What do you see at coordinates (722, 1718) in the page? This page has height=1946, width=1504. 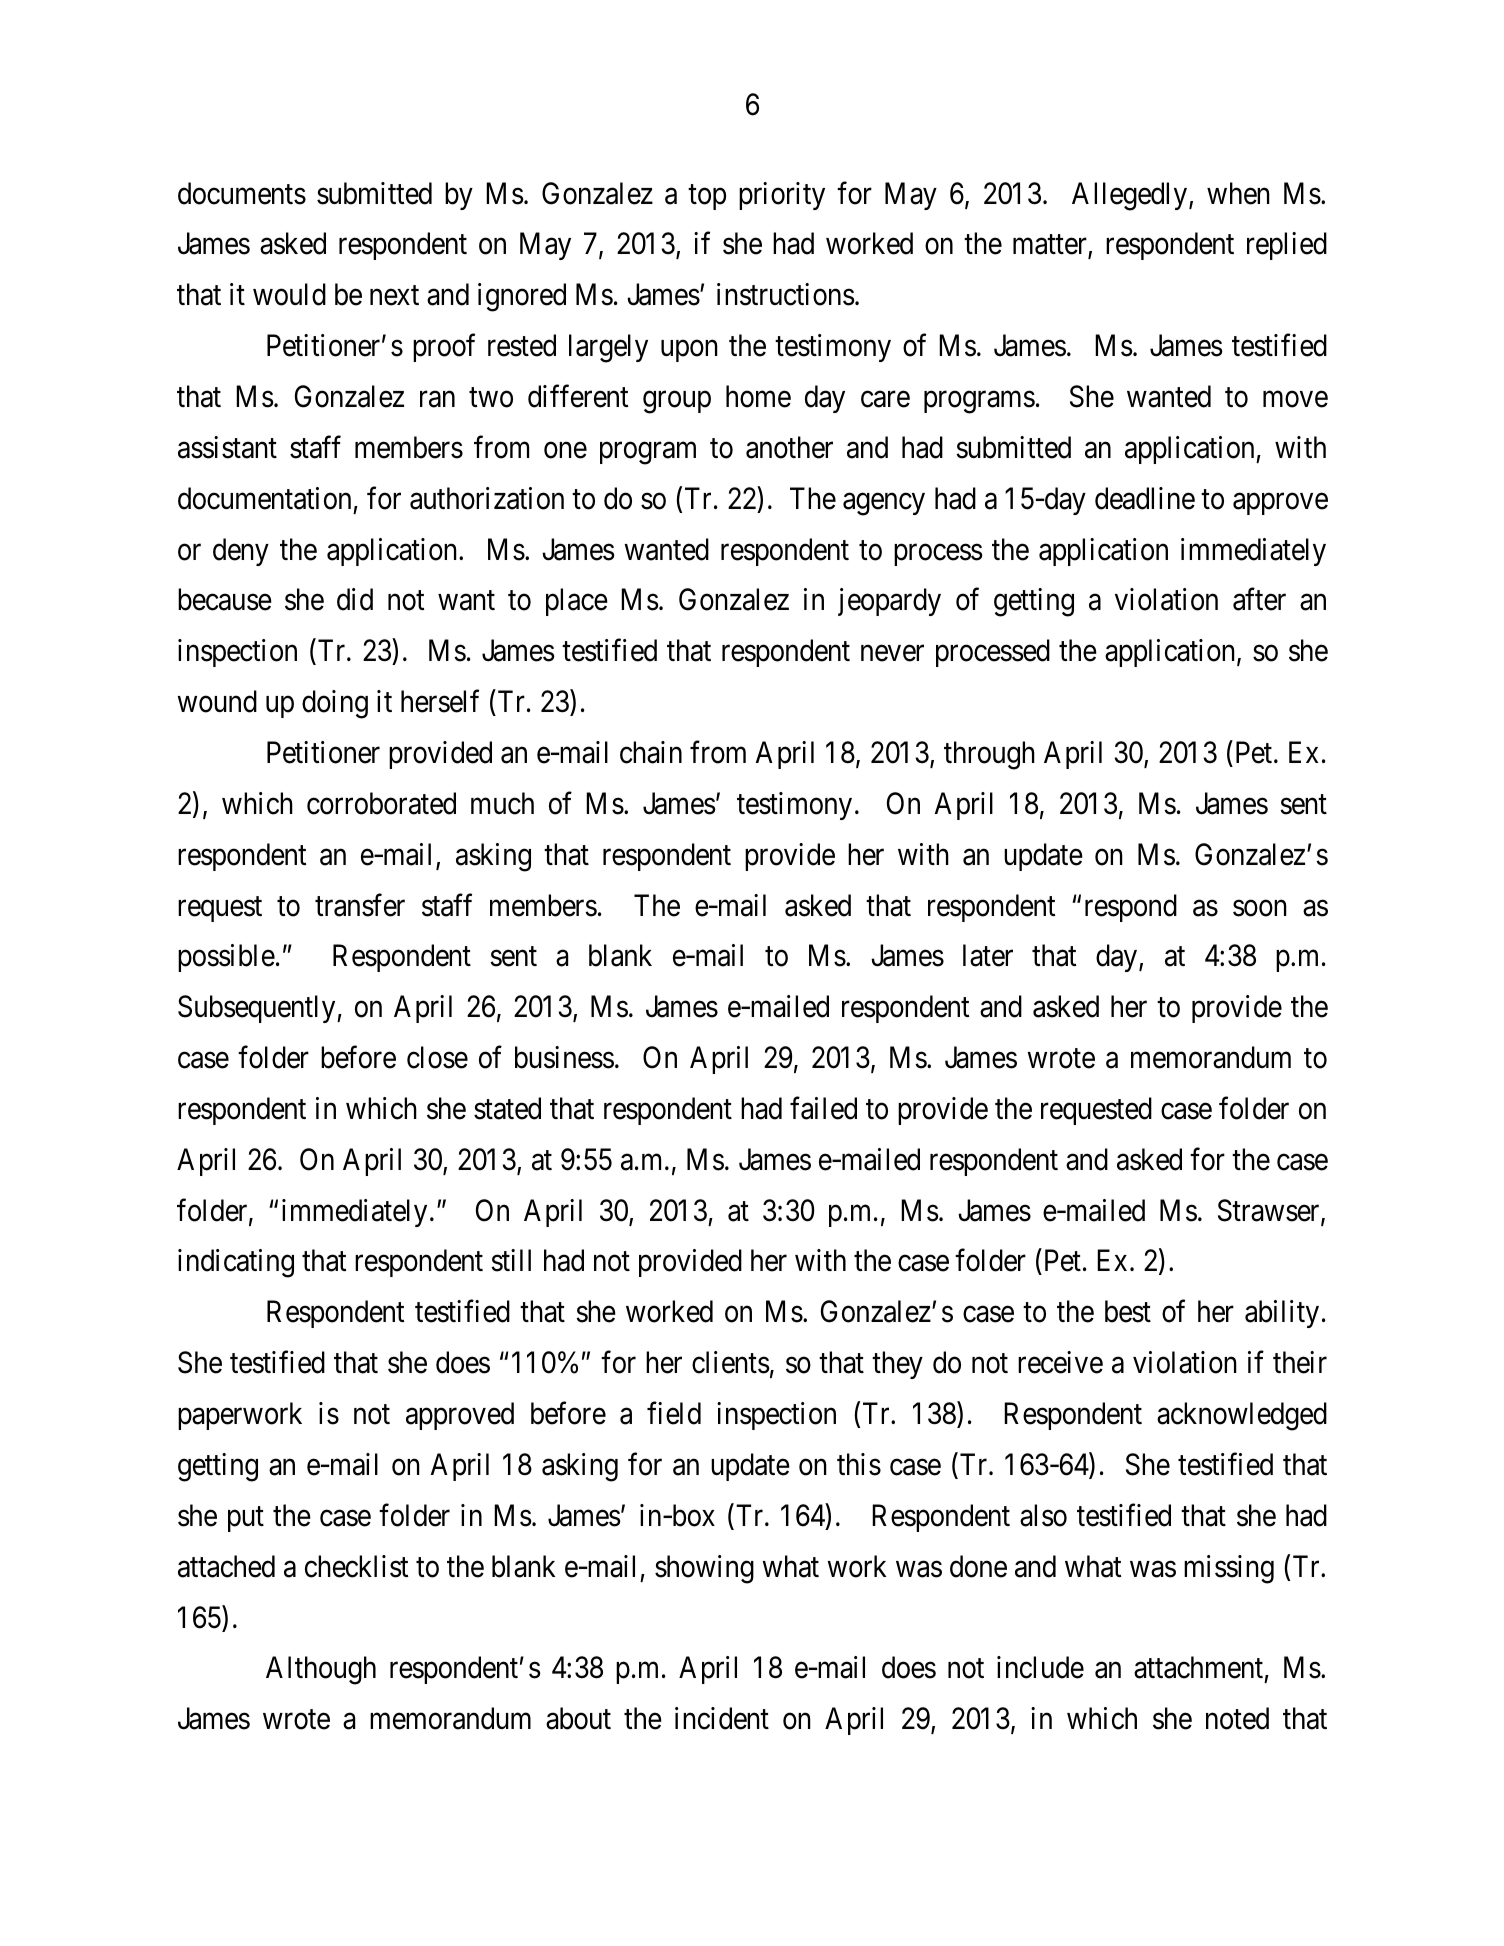 I see `incident` at bounding box center [722, 1718].
